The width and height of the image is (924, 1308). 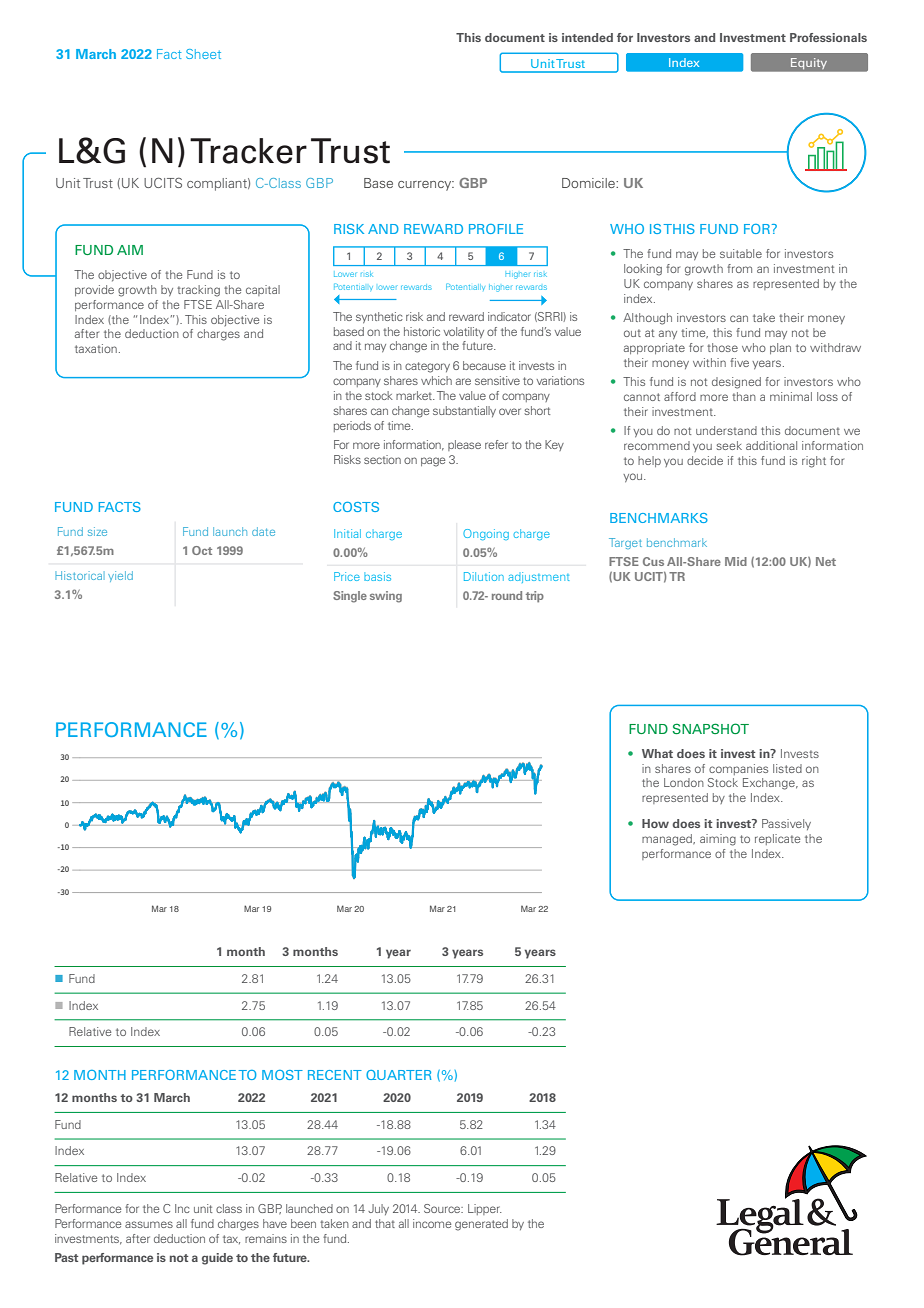 What do you see at coordinates (655, 823) in the image?
I see `How` at bounding box center [655, 823].
